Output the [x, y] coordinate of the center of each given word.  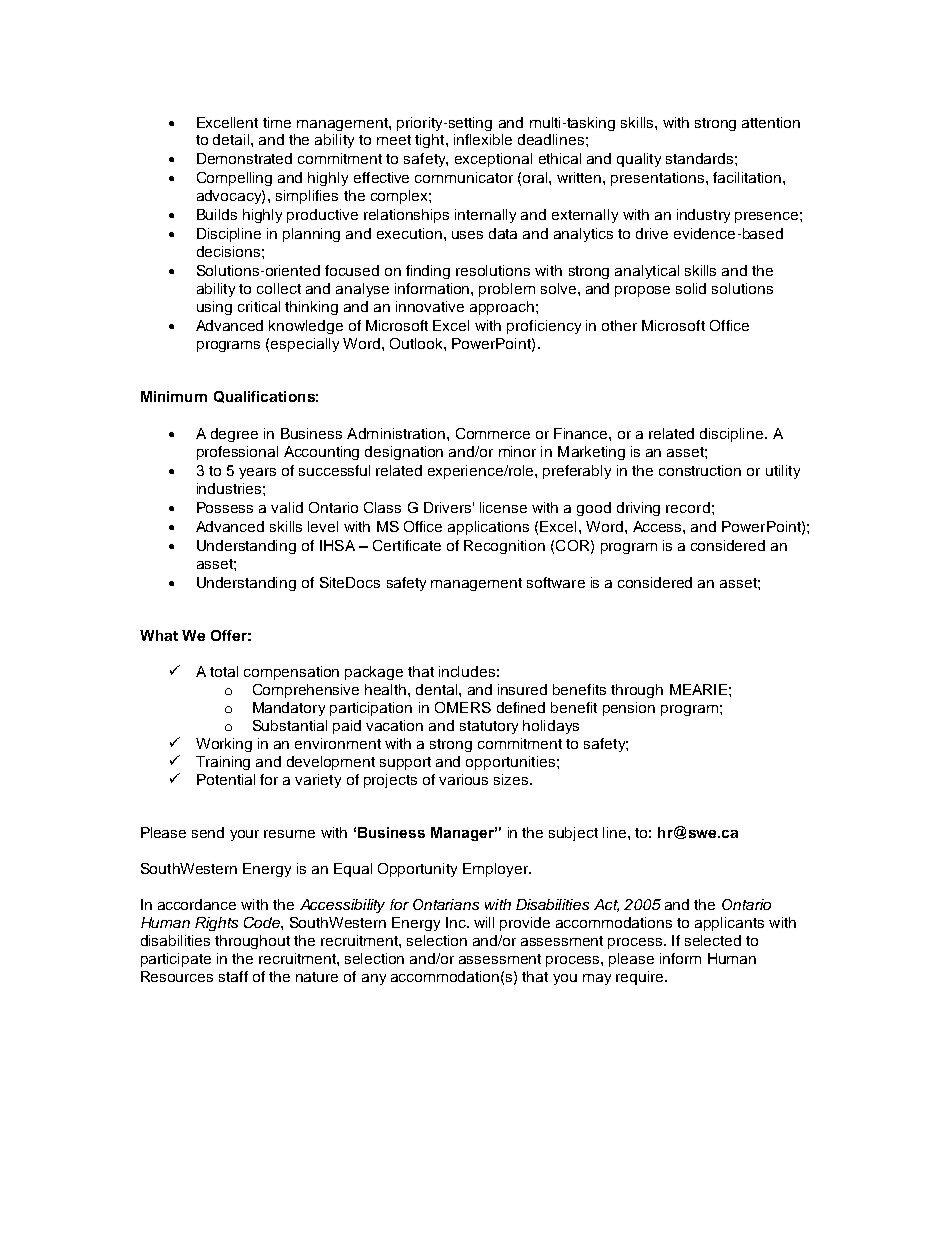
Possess [225, 507]
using [214, 308]
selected [713, 940]
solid [691, 288]
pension [629, 709]
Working [224, 745]
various [463, 779]
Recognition [504, 547]
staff [233, 976]
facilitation [748, 177]
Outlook [417, 343]
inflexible [483, 139]
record [688, 507]
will [484, 922]
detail [232, 139]
